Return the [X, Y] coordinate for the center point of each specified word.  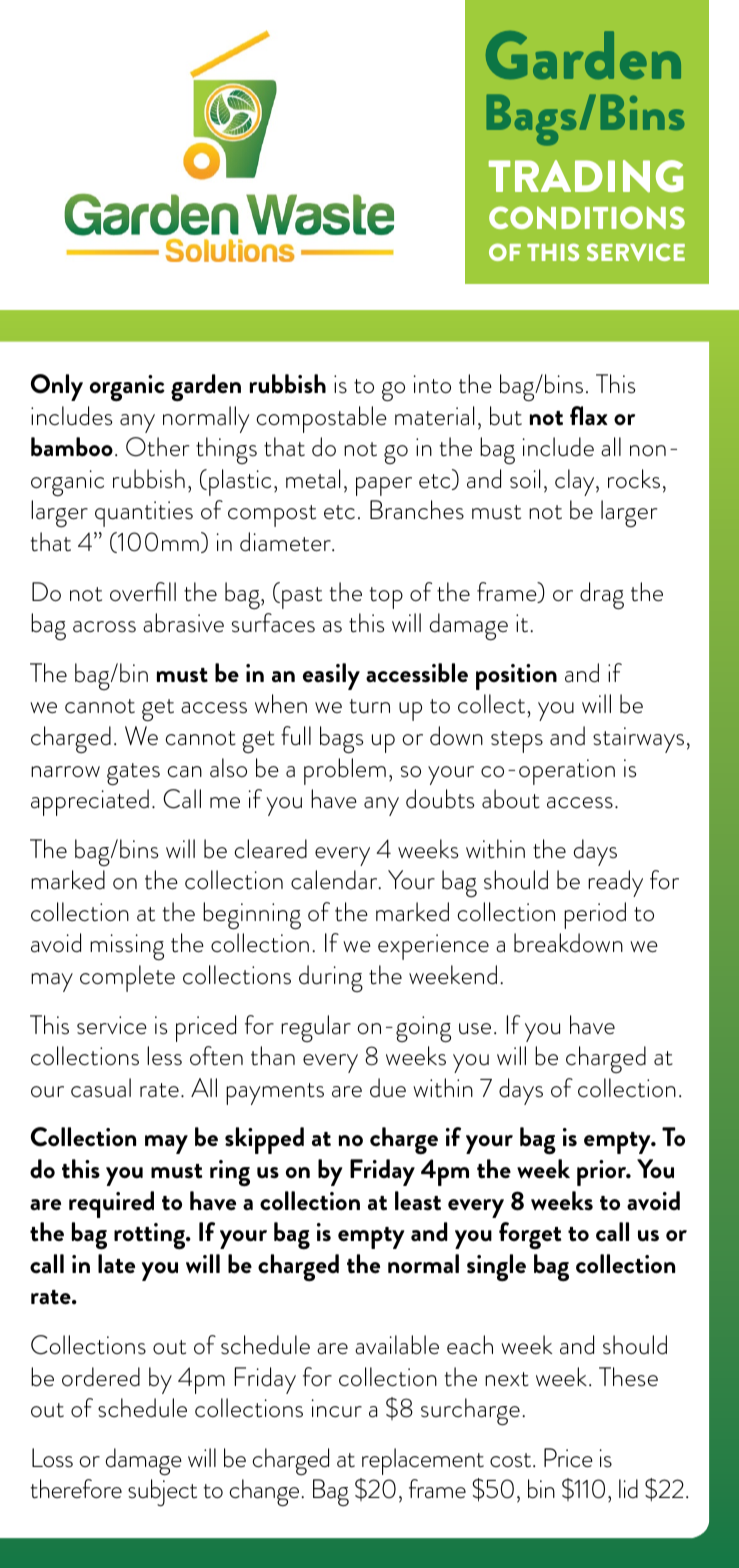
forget [530, 1235]
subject [162, 1493]
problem [345, 771]
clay [576, 482]
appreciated [90, 802]
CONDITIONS [587, 217]
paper [384, 486]
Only [57, 387]
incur [337, 1408]
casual [101, 1088]
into [432, 384]
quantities [144, 514]
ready [615, 883]
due [388, 1088]
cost [512, 1460]
